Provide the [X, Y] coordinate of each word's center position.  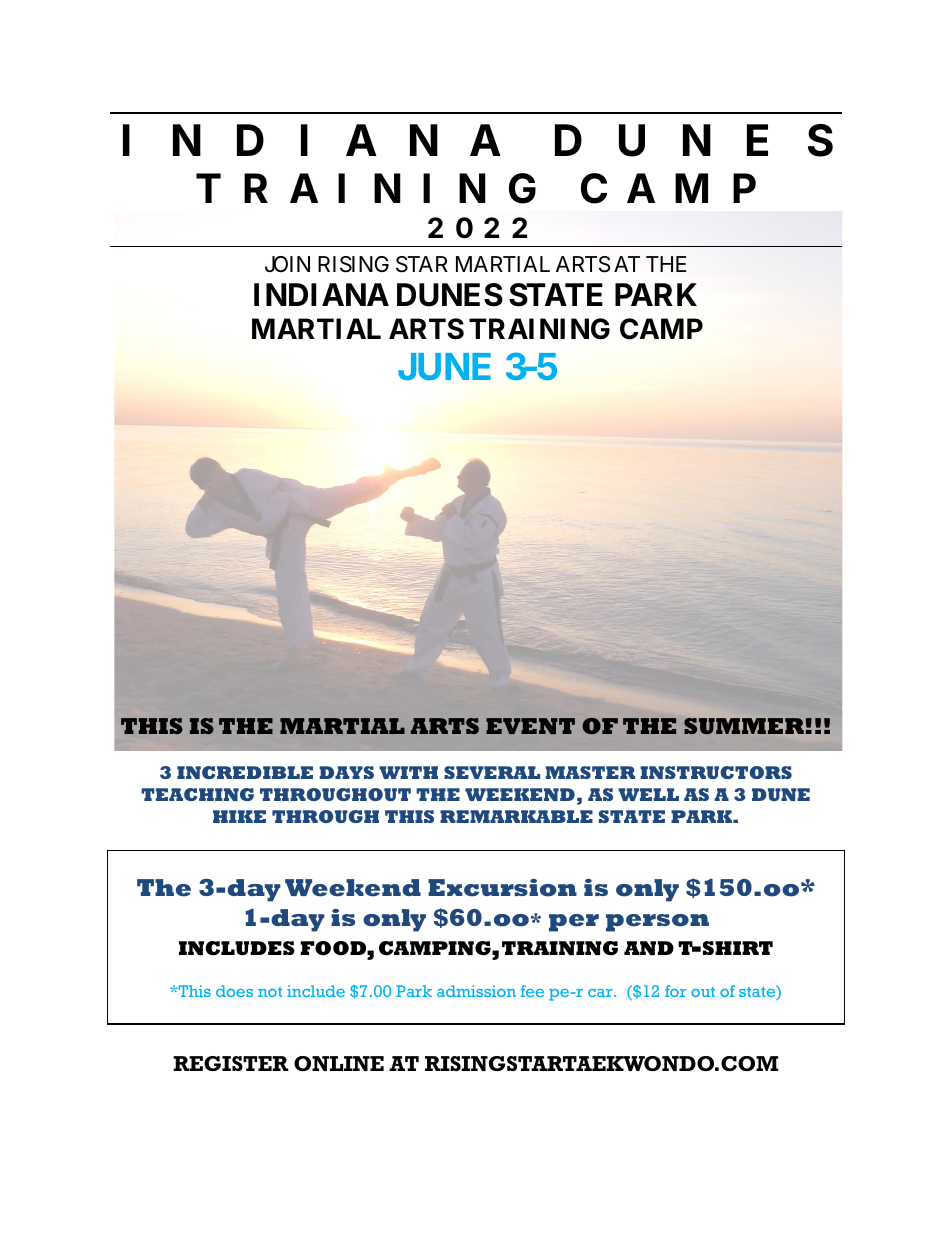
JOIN [287, 264]
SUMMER [744, 726]
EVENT [530, 726]
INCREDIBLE [245, 772]
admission [476, 991]
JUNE [444, 366]
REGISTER [231, 1063]
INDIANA [321, 294]
